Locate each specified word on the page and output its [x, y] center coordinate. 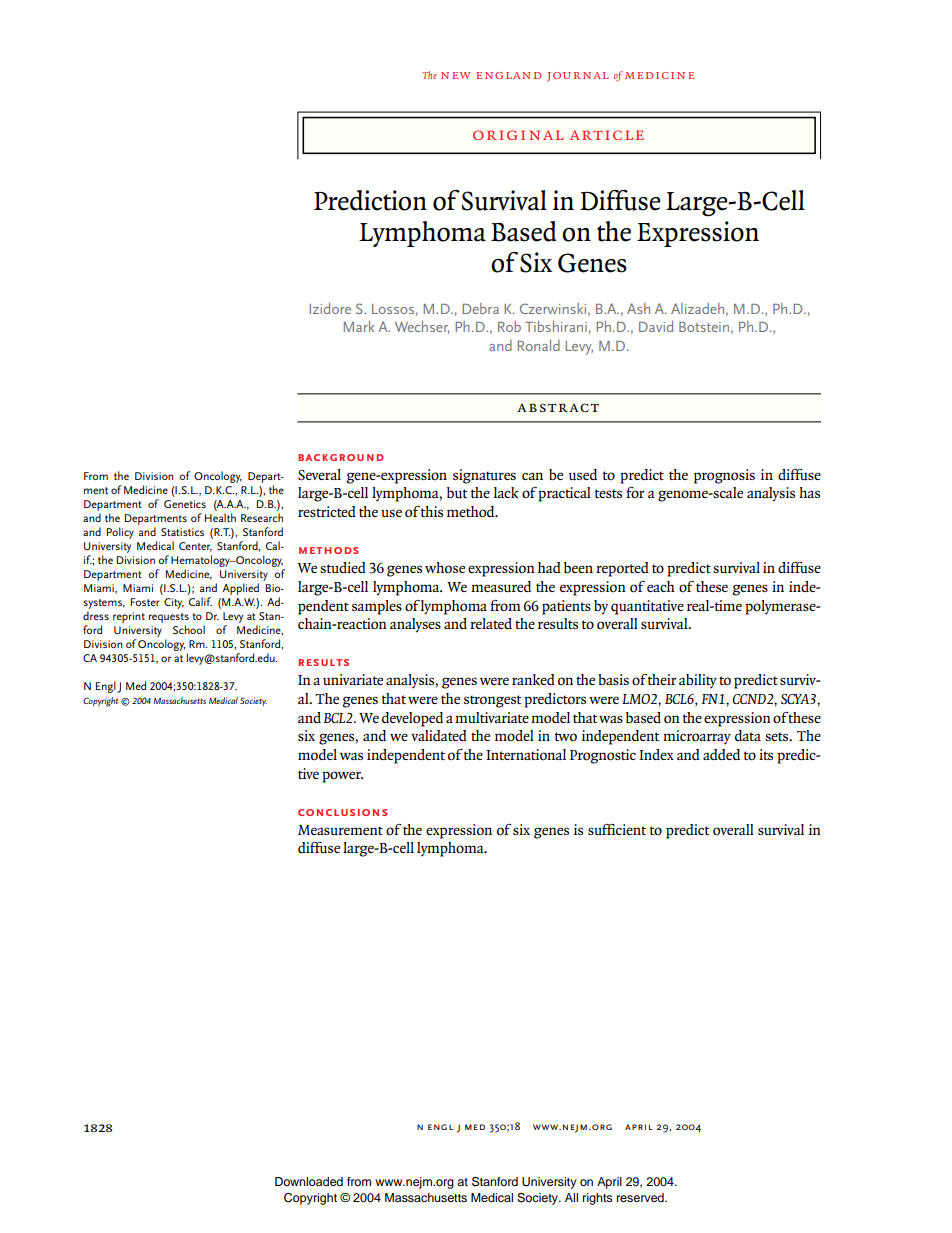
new [456, 75]
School [189, 629]
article [607, 135]
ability [698, 681]
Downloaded [309, 1181]
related [491, 623]
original [518, 135]
